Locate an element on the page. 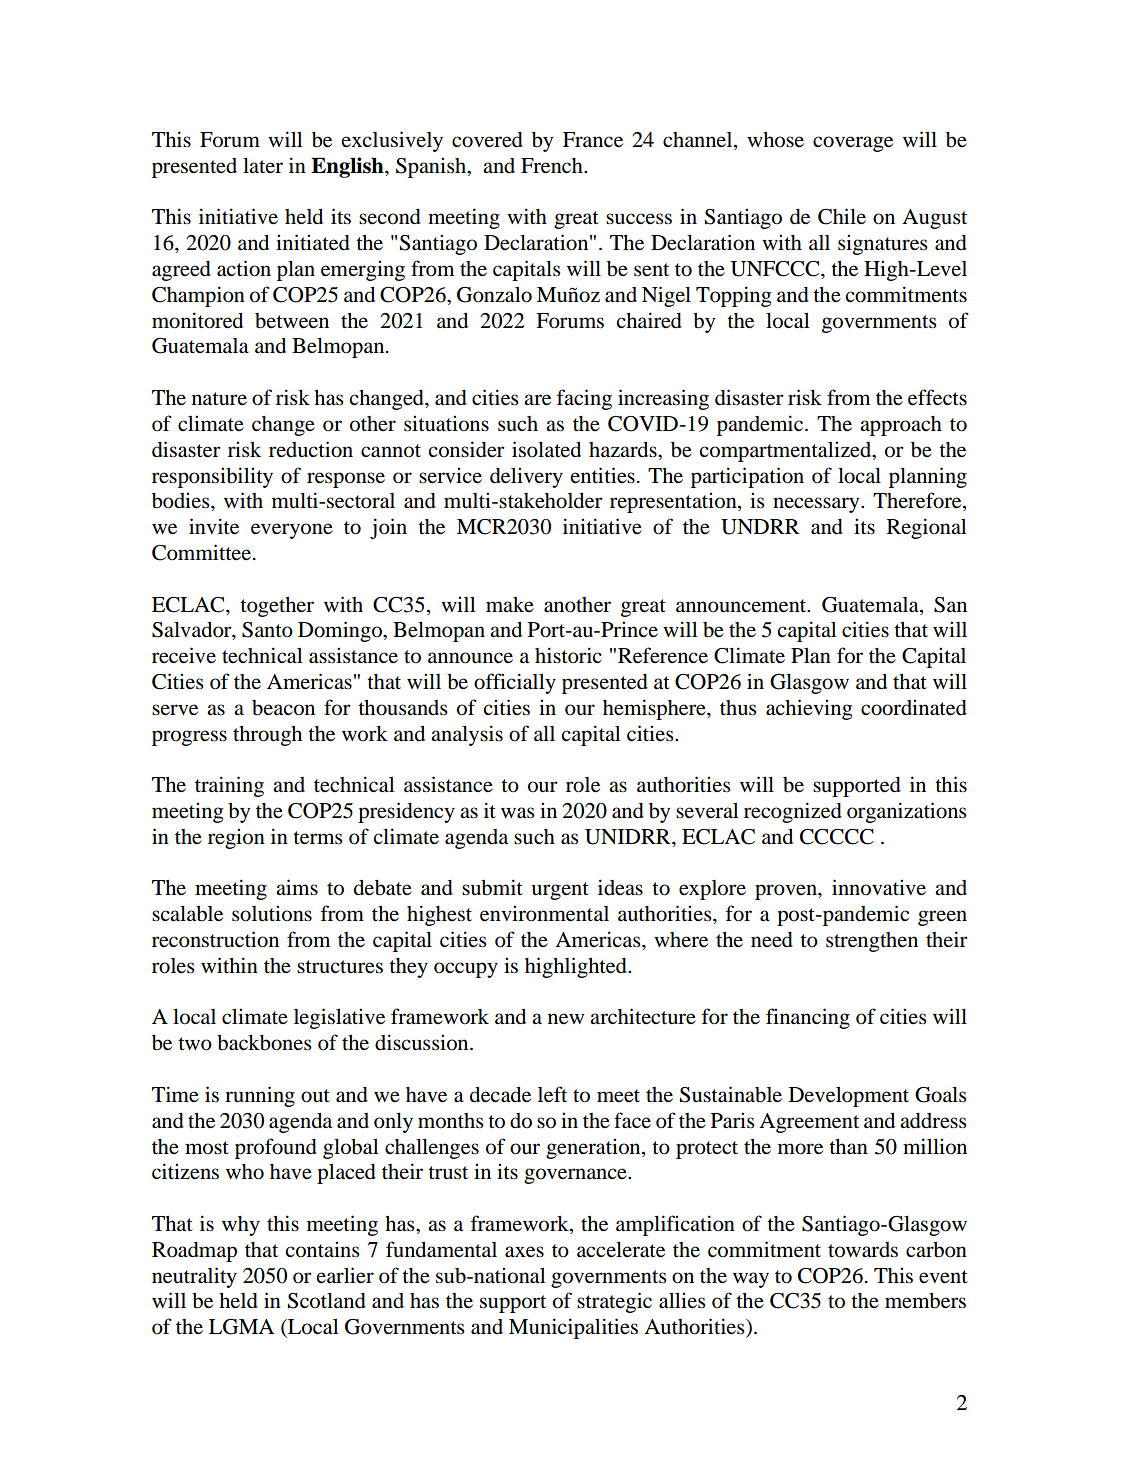  achieving is located at coordinates (809, 709).
